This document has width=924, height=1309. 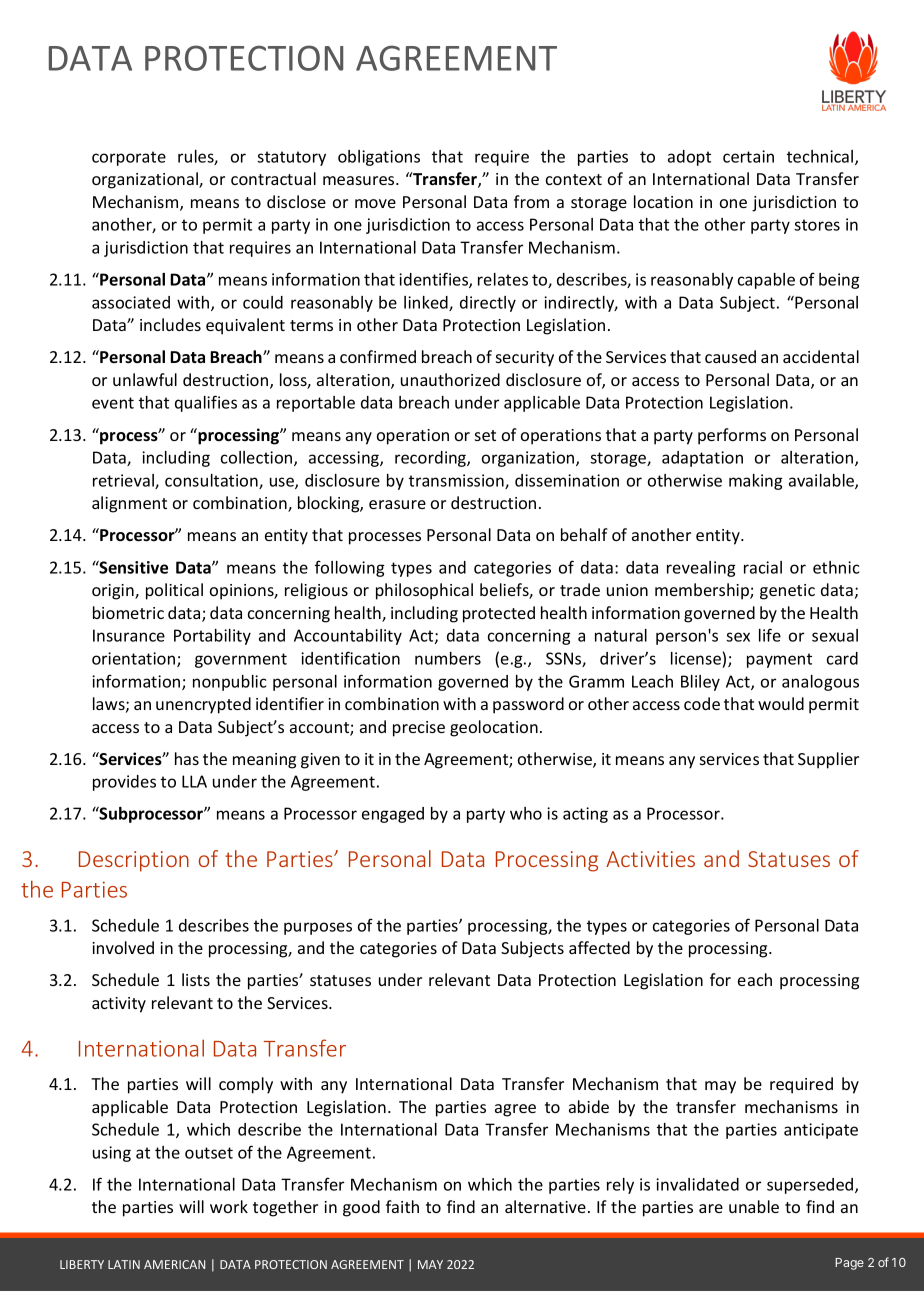 I want to click on AMERICAN, so click(x=174, y=1264).
